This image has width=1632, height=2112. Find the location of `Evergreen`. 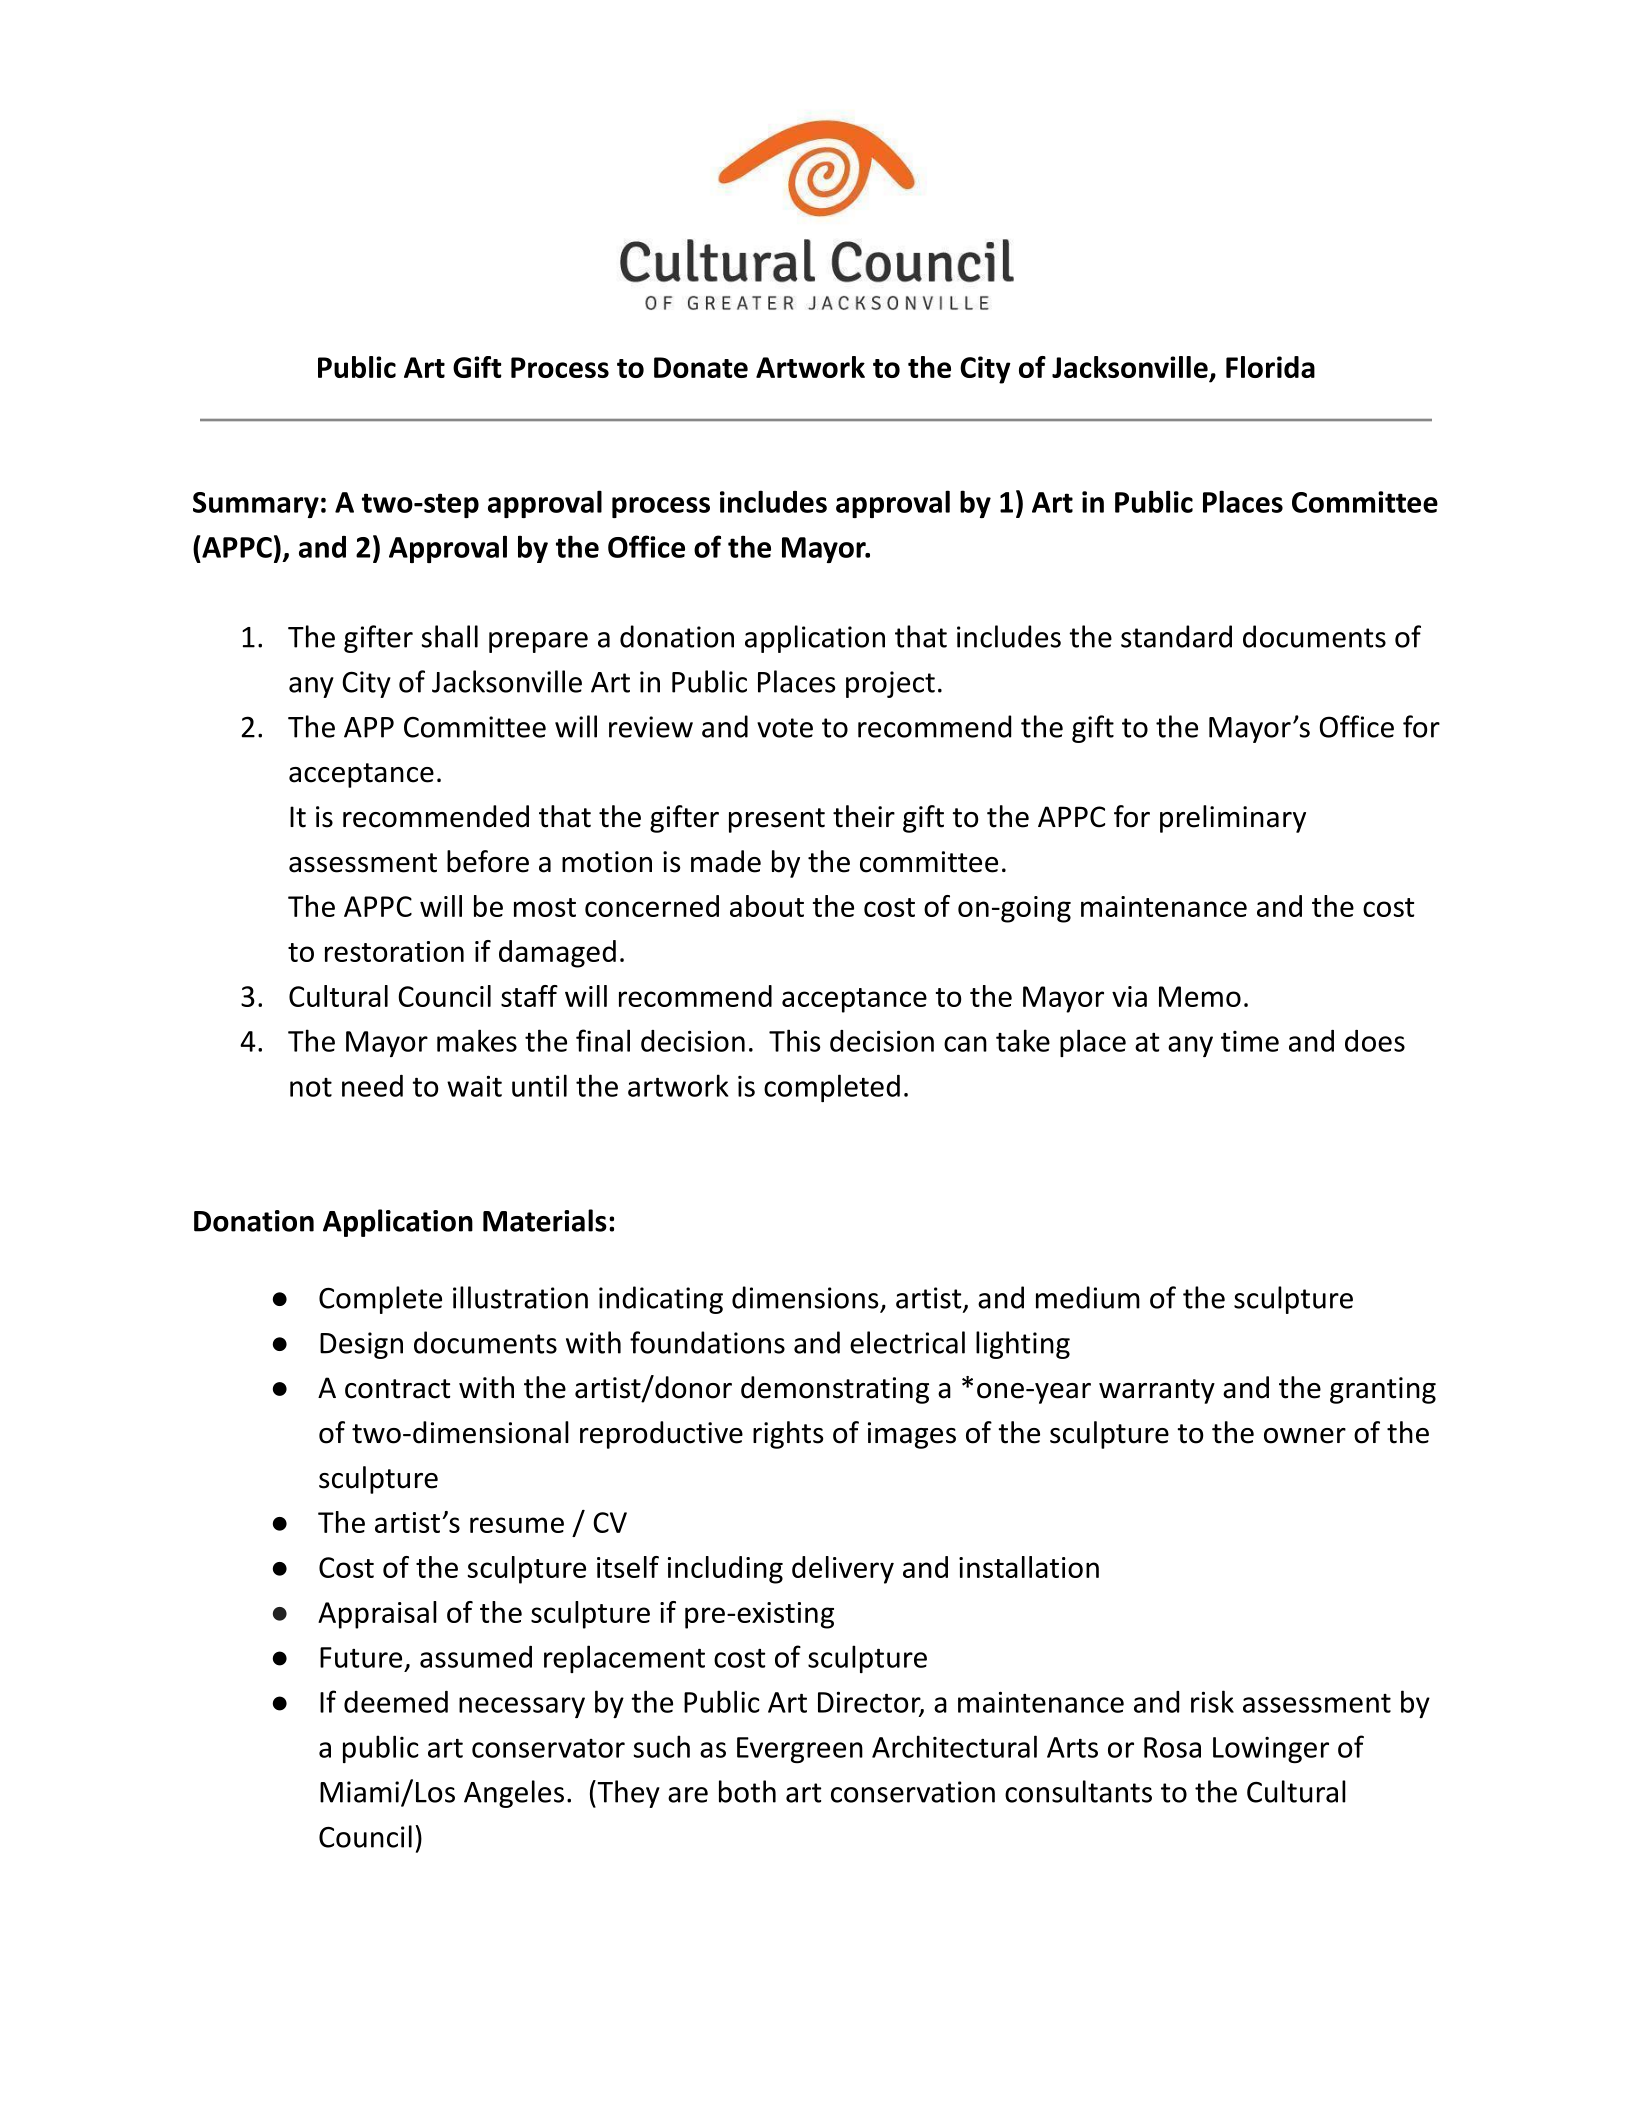

Evergreen is located at coordinates (800, 1750).
